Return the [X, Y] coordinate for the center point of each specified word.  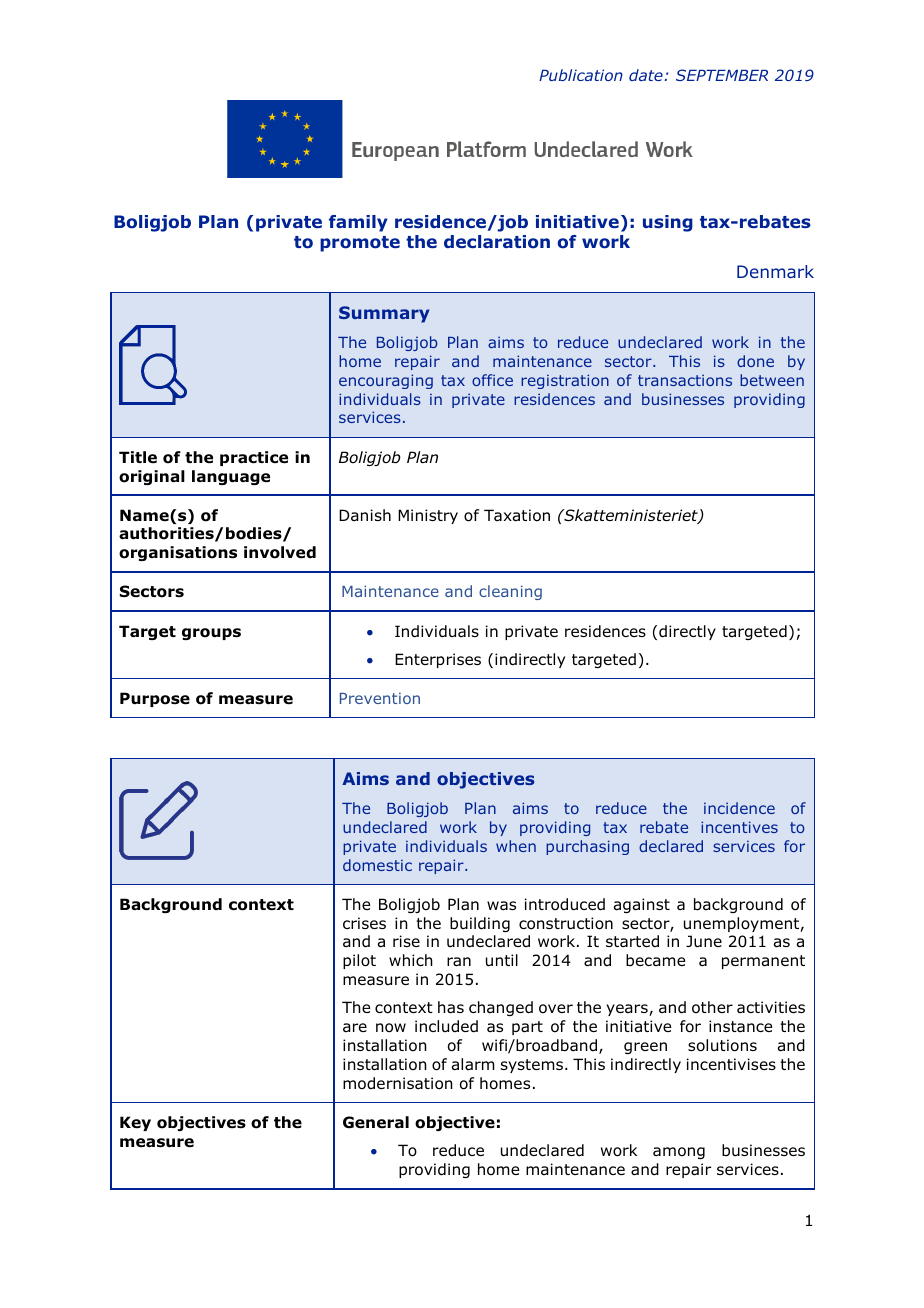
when [516, 846]
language [231, 477]
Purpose [155, 699]
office [492, 380]
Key [135, 1123]
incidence [739, 808]
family [358, 223]
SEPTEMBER [722, 75]
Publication [581, 75]
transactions [685, 380]
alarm [473, 1064]
